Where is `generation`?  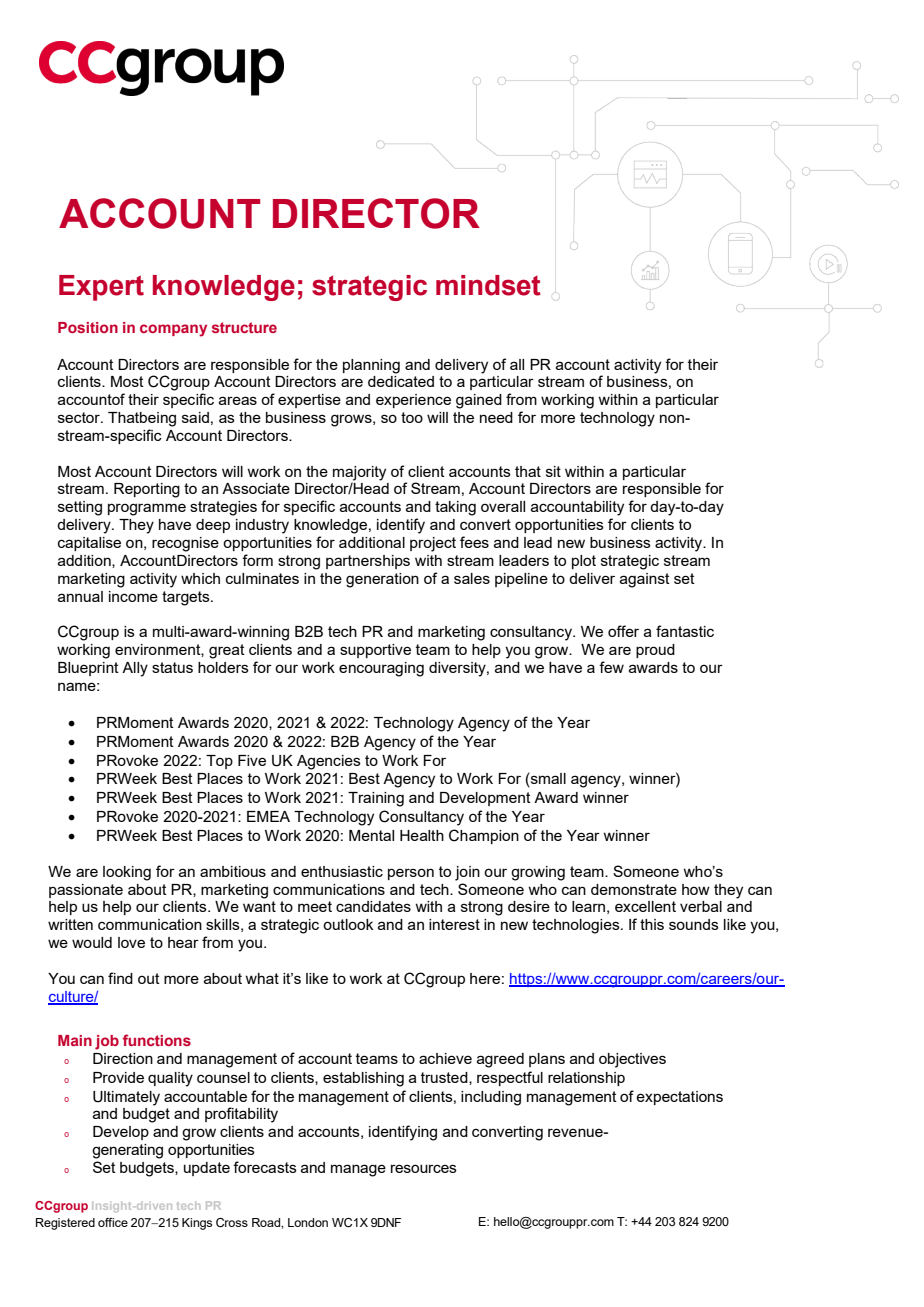 generation is located at coordinates (382, 580).
